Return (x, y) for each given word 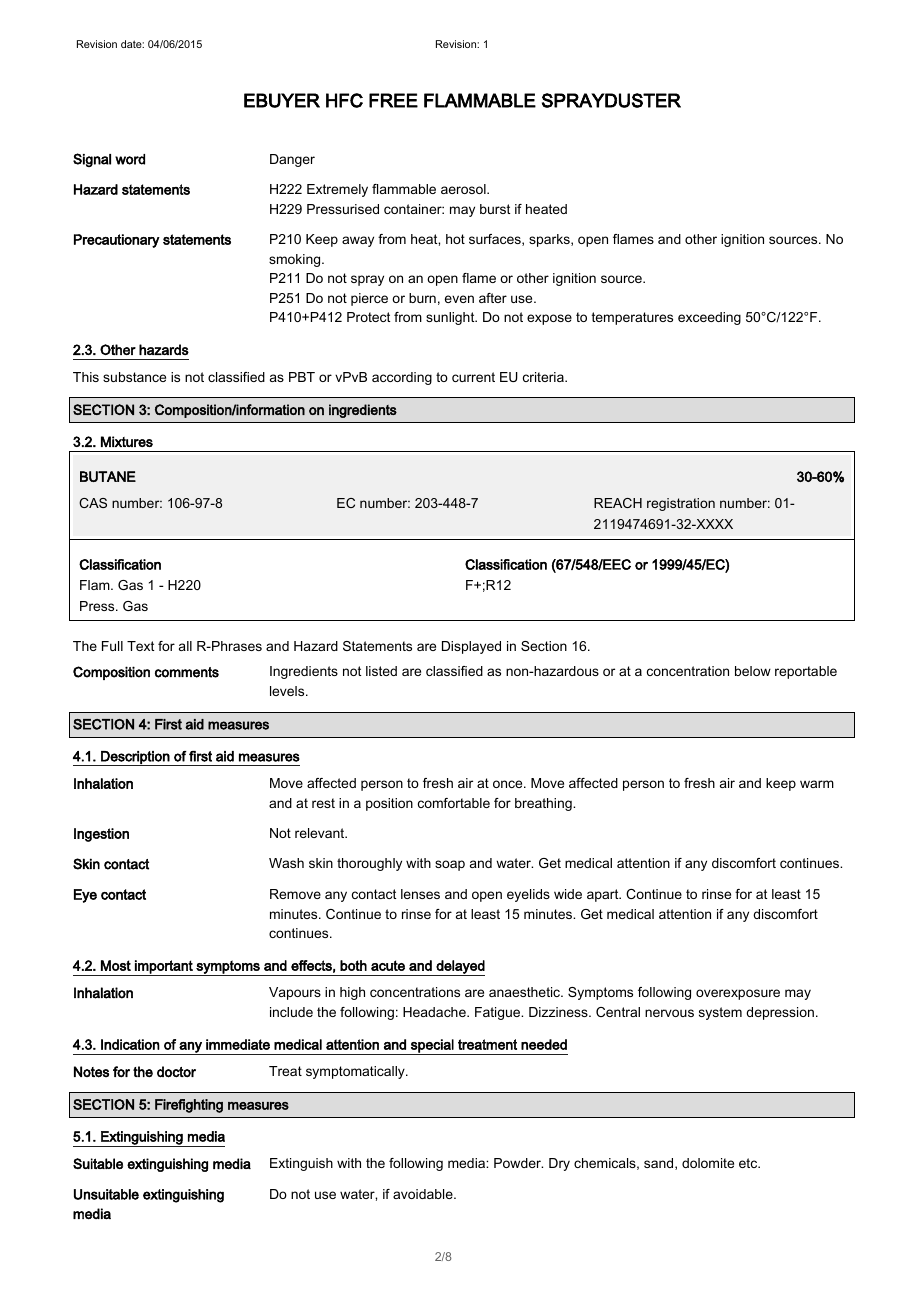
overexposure (738, 994)
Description (135, 758)
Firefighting (189, 1106)
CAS (93, 503)
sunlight (451, 318)
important (164, 968)
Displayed (471, 647)
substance (134, 377)
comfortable (454, 803)
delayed (459, 968)
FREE (393, 100)
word (130, 159)
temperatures (632, 318)
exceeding (709, 318)
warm (817, 784)
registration (681, 504)
